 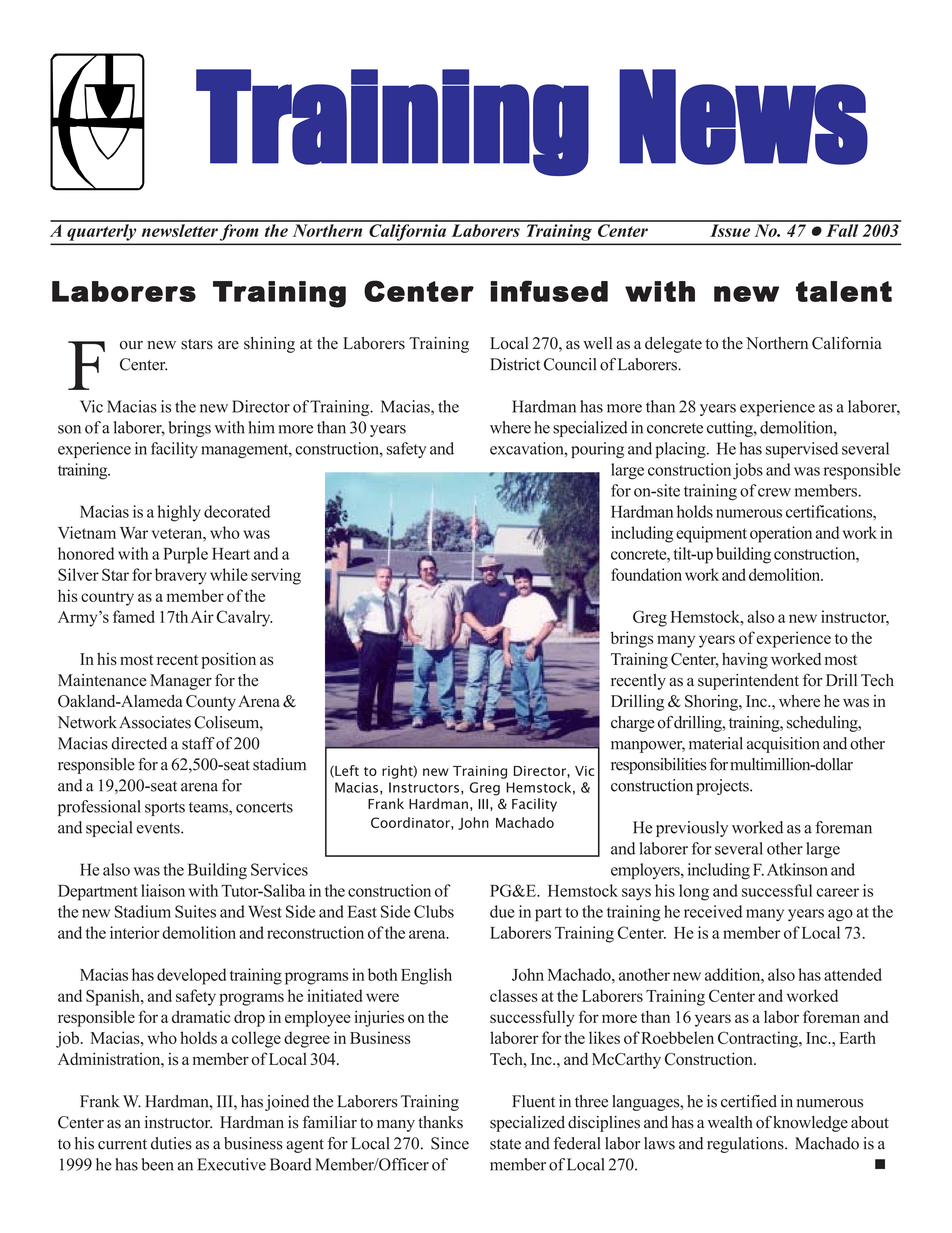 I want to click on foundation, so click(x=646, y=574).
